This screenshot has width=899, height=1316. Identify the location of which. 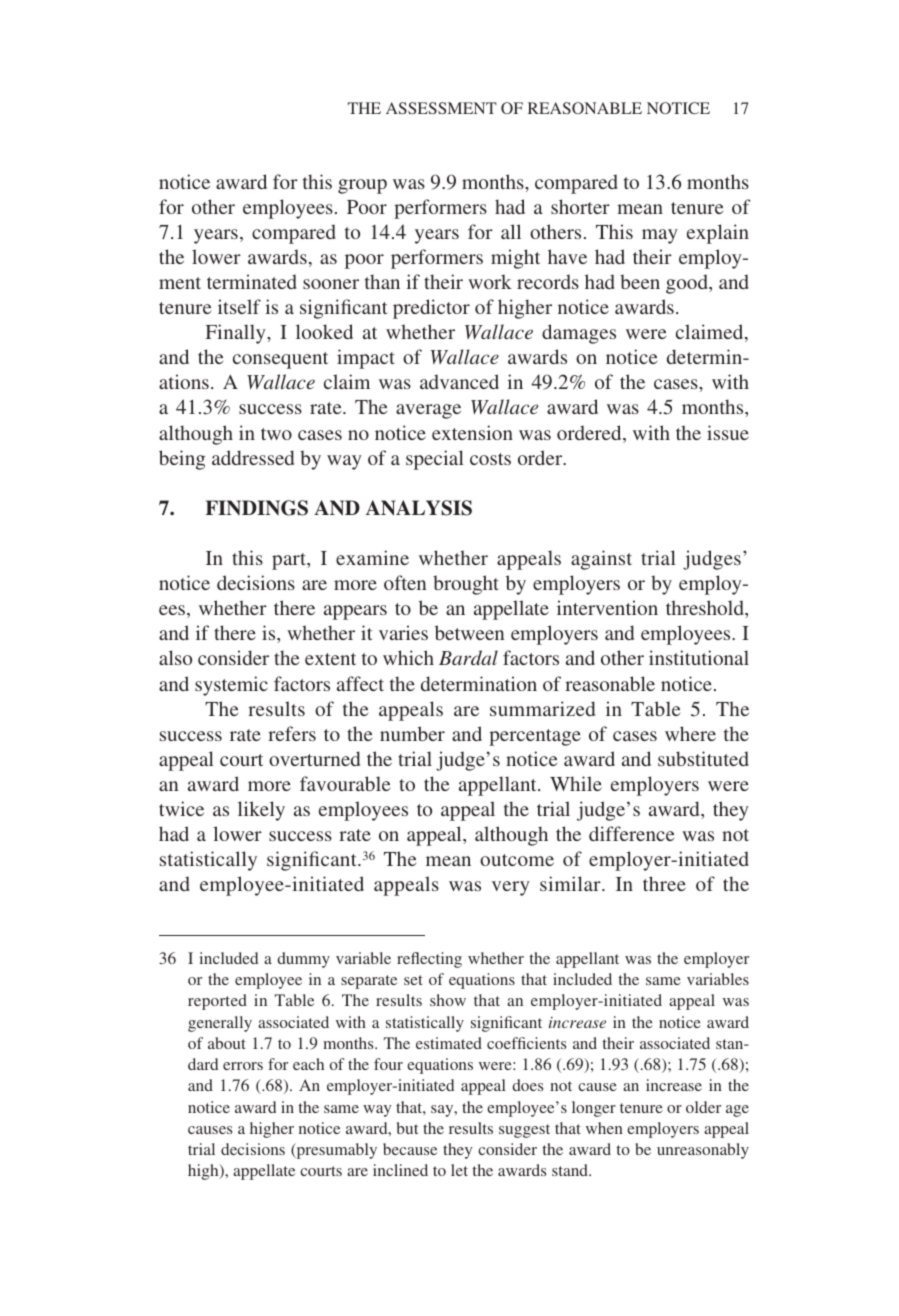
(408, 657).
